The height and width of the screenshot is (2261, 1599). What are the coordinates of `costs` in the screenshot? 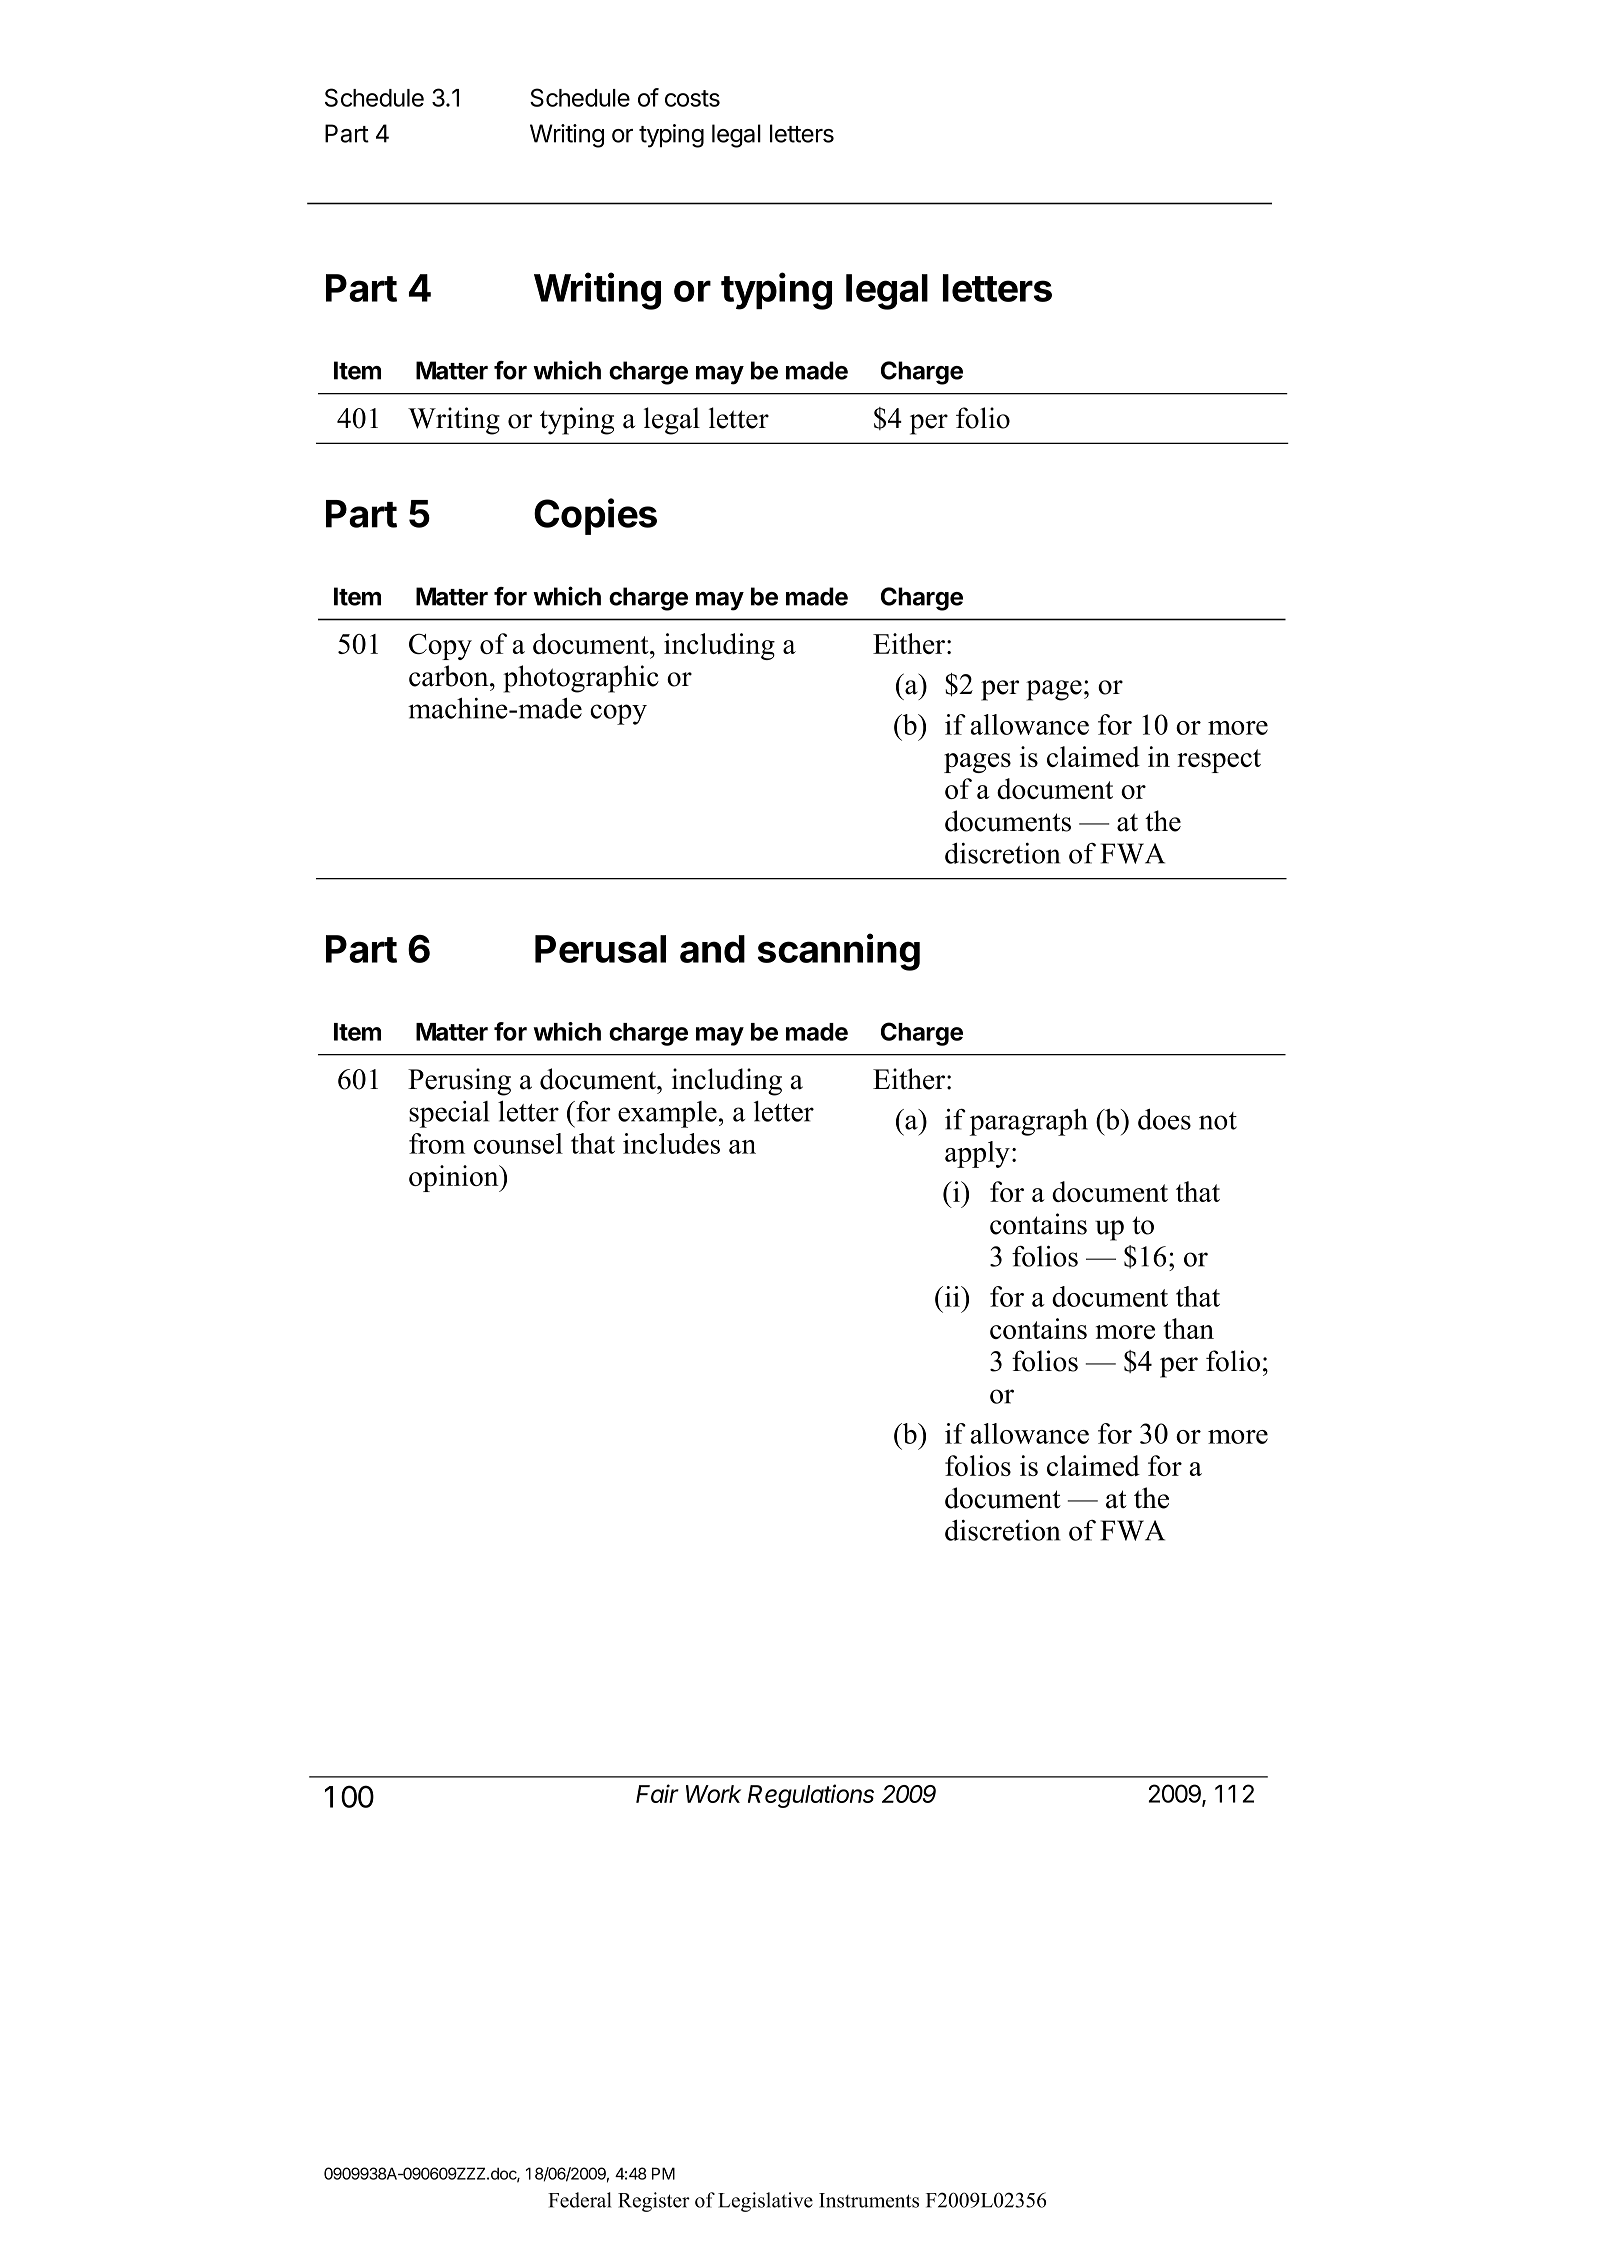 It's located at (692, 98).
